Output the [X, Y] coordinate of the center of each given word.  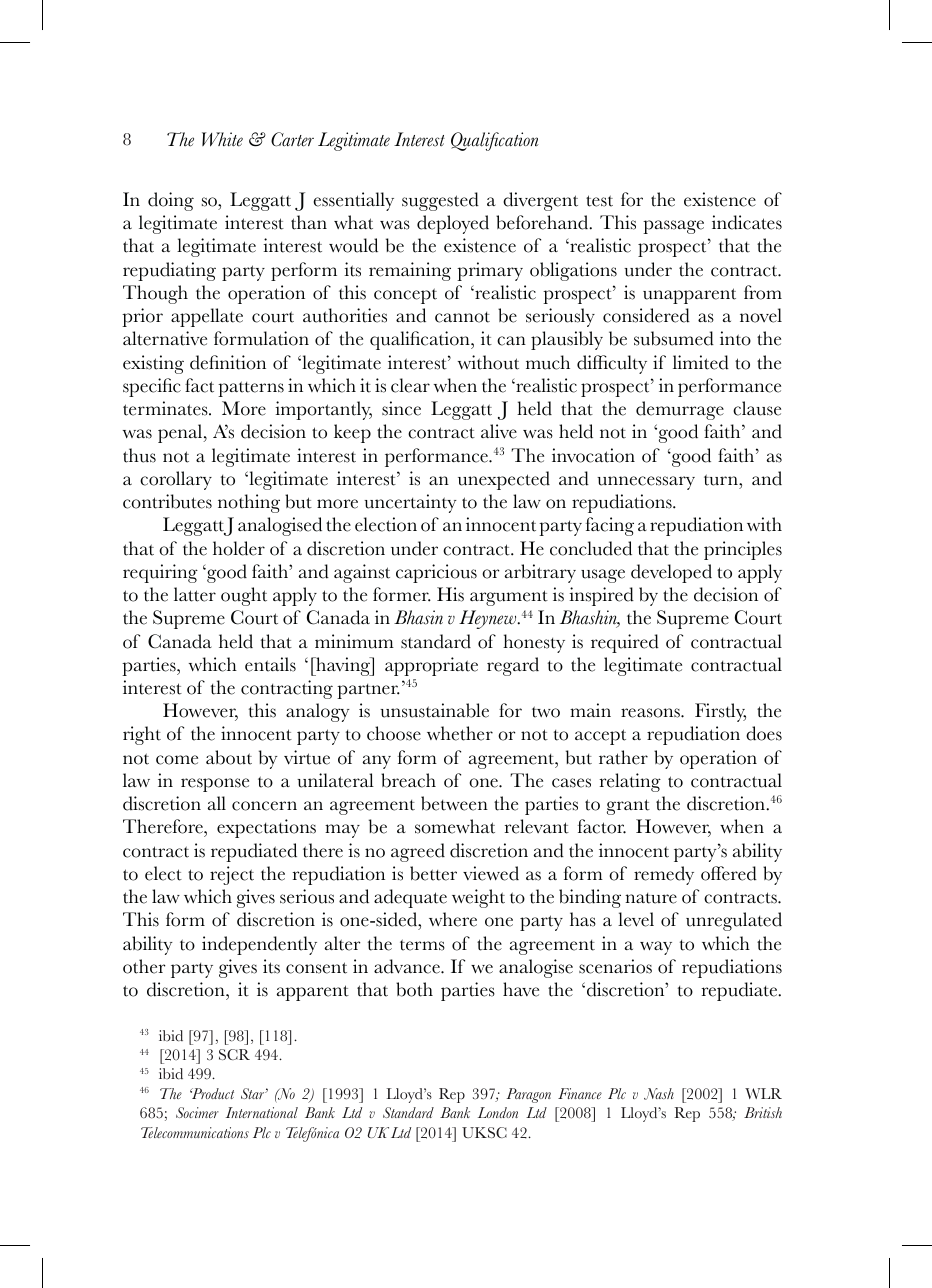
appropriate [431, 666]
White [222, 139]
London [498, 1112]
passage [673, 227]
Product [212, 1093]
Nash [659, 1094]
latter [195, 594]
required [625, 643]
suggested [440, 201]
